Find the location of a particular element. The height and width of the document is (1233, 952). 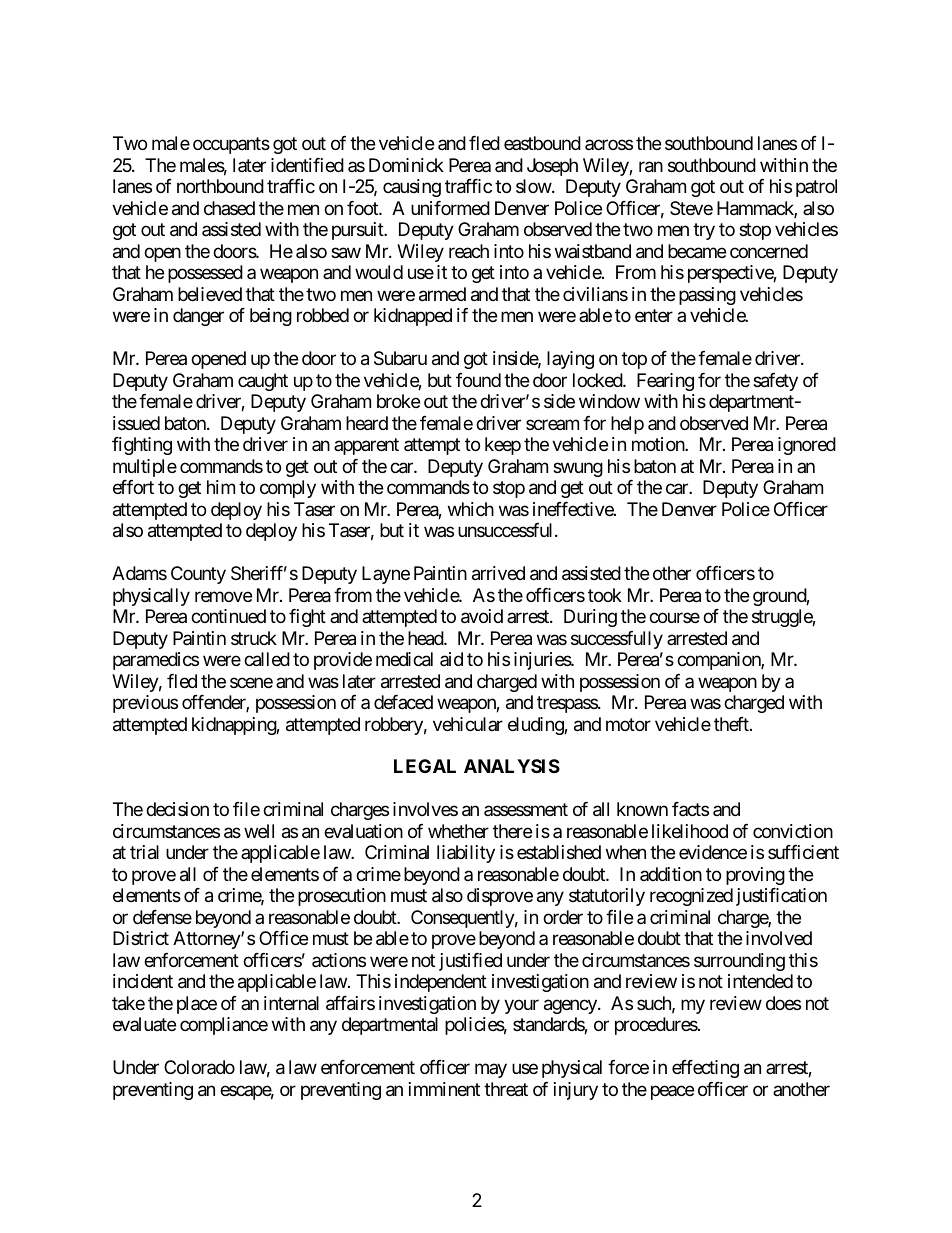

ran is located at coordinates (651, 167).
